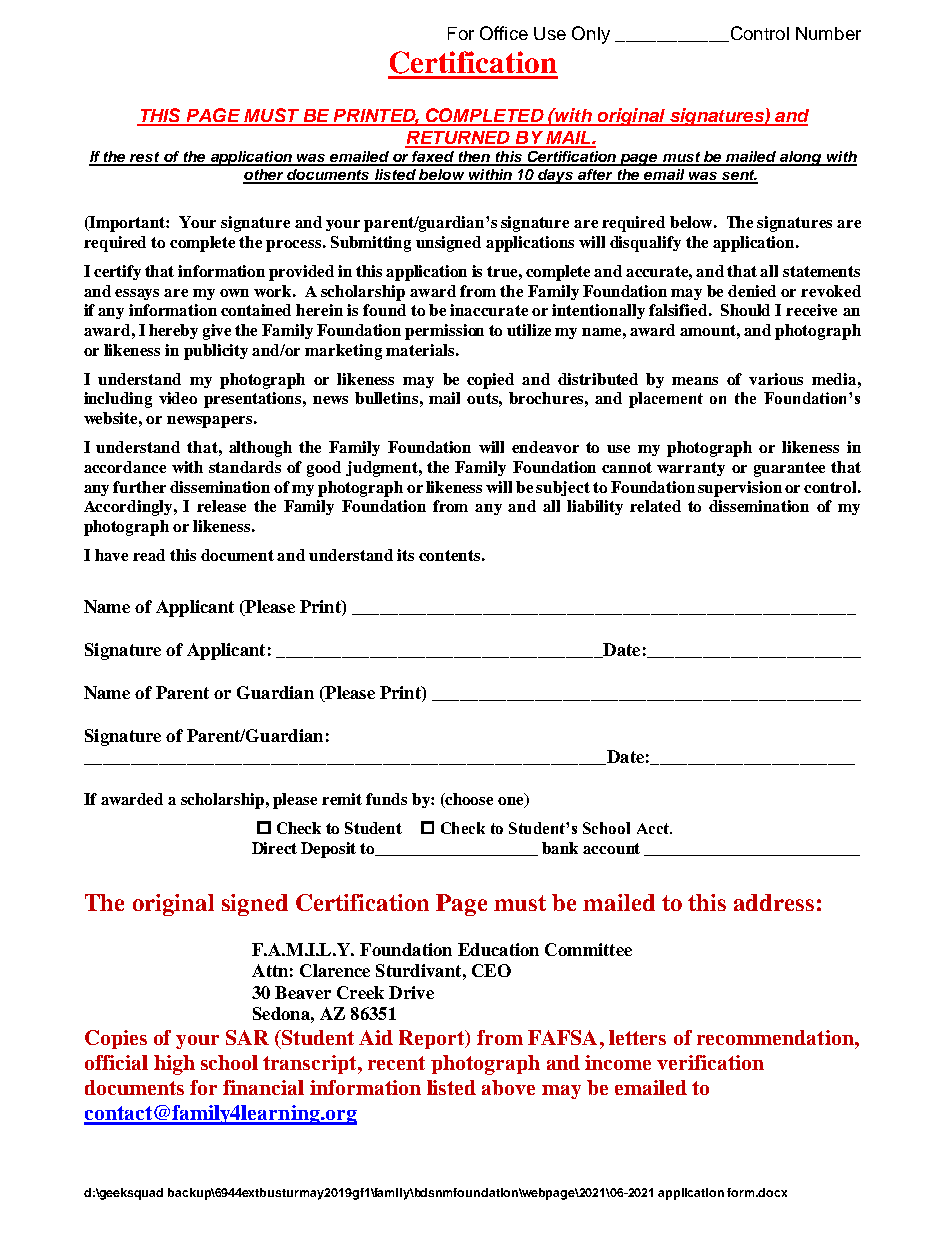  I want to click on Office, so click(504, 33).
